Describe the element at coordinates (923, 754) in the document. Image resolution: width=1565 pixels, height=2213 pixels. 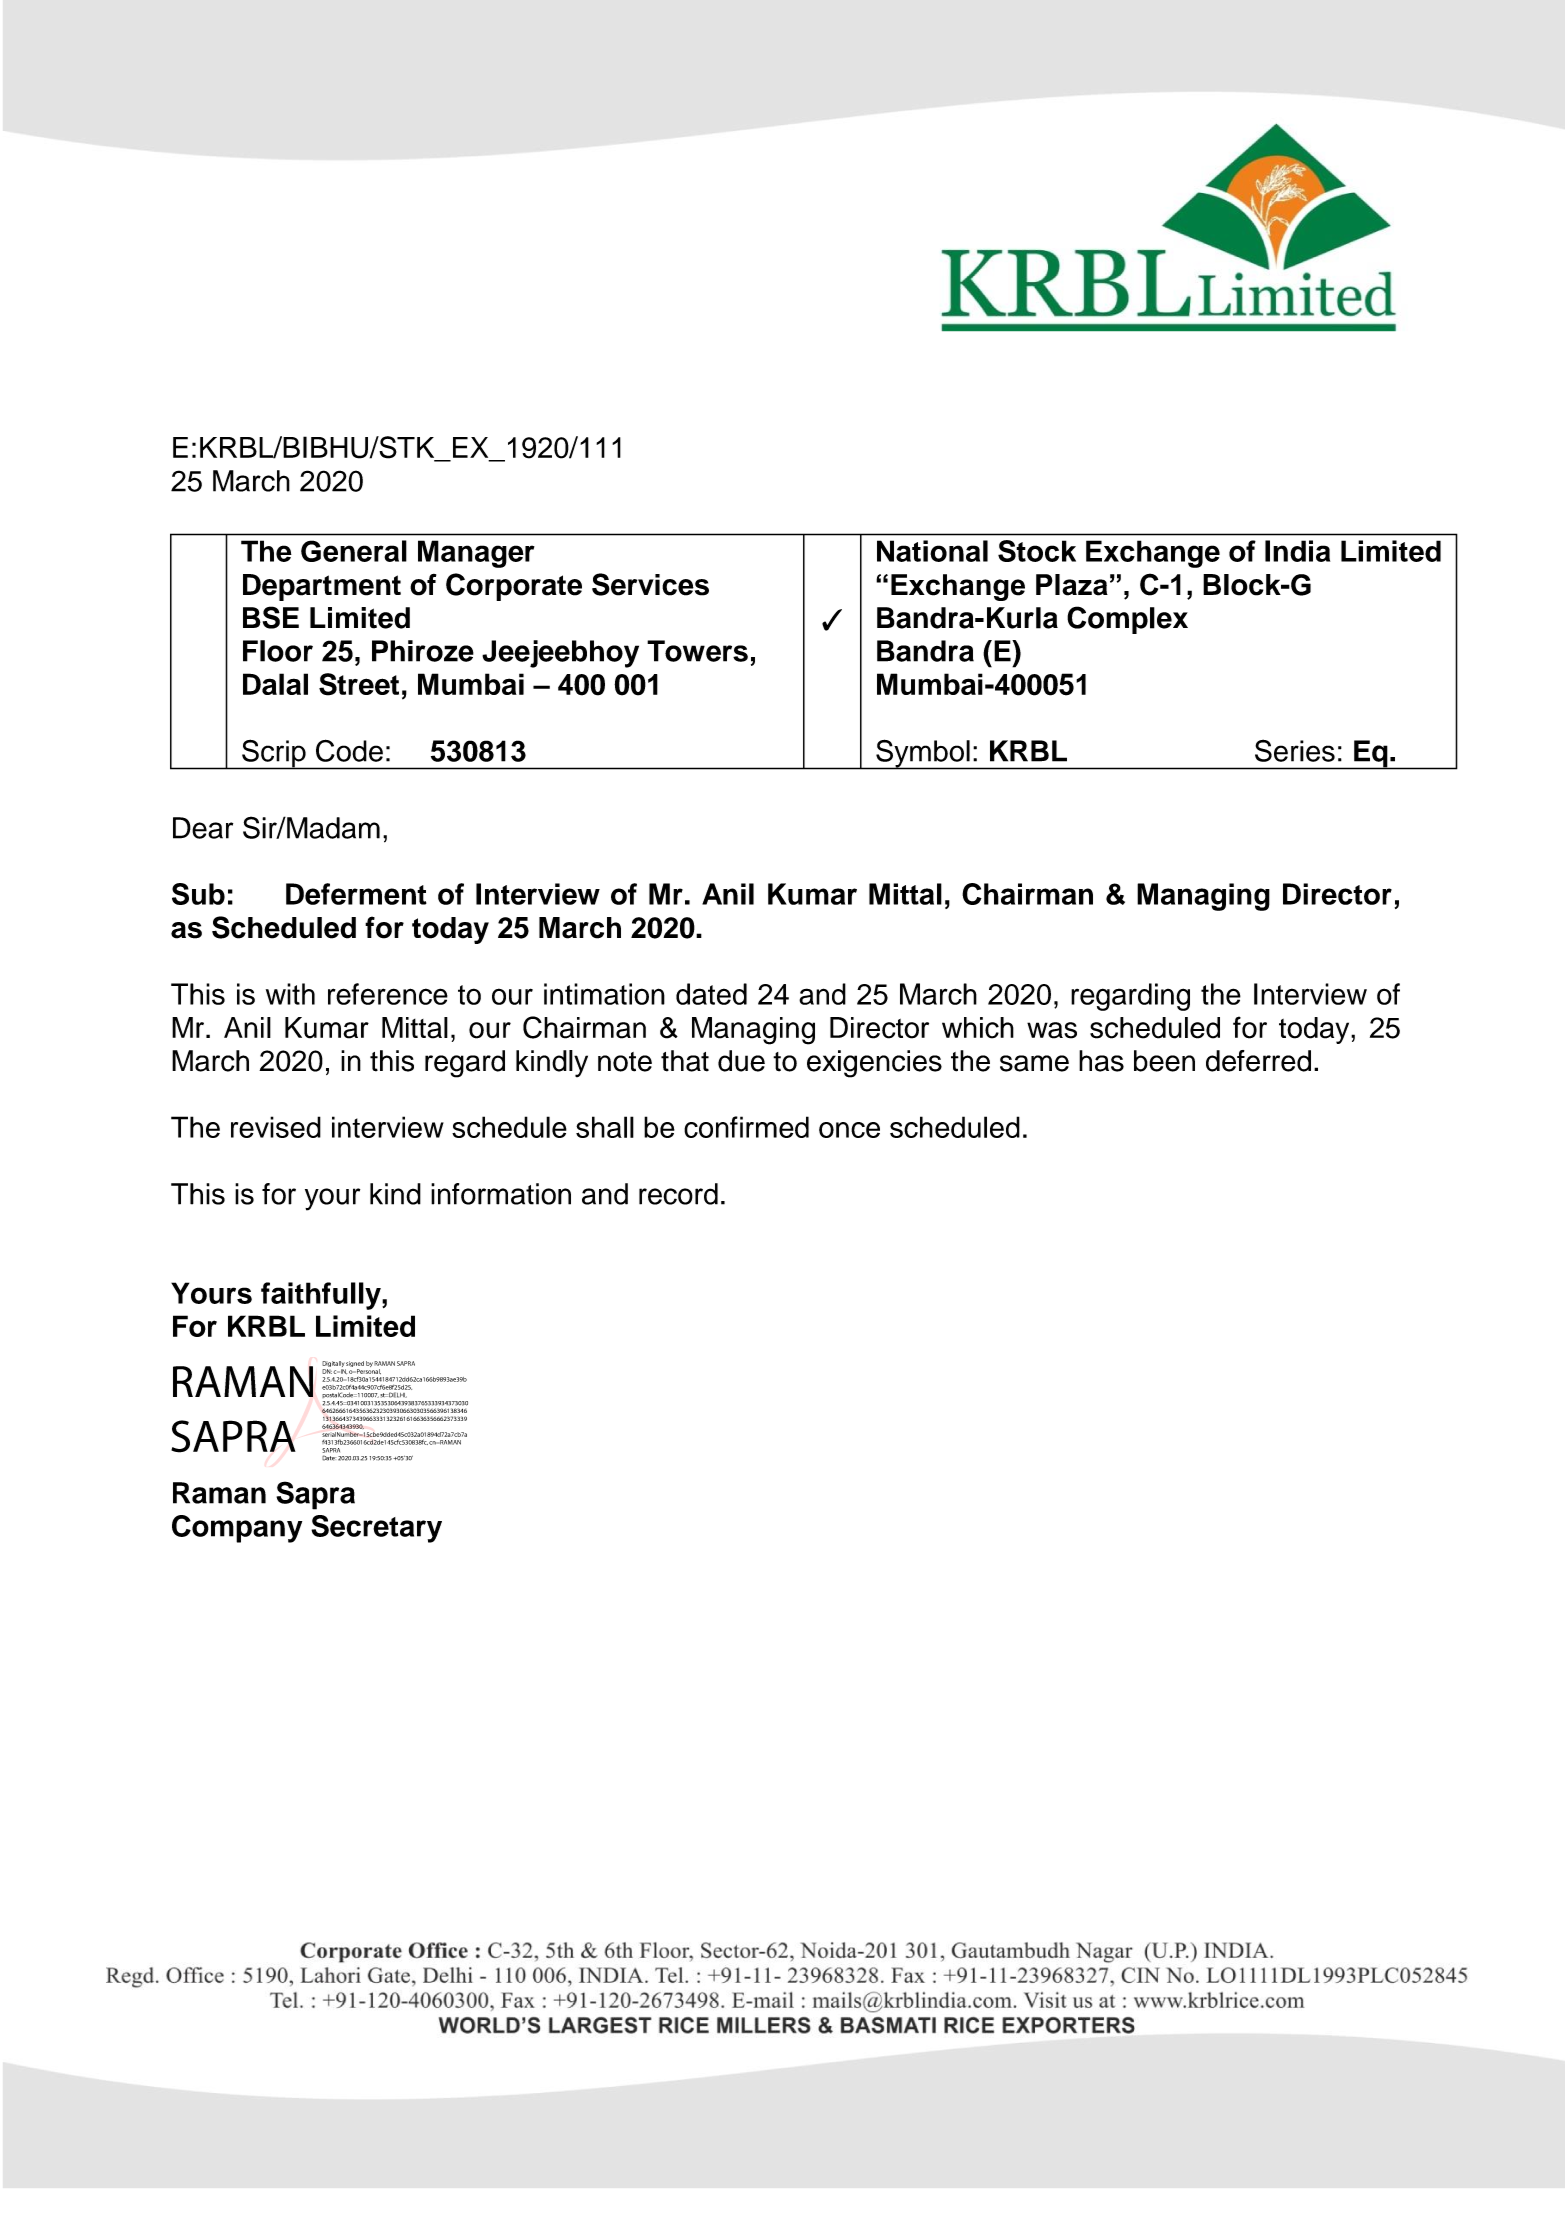
I see `Symbol` at that location.
